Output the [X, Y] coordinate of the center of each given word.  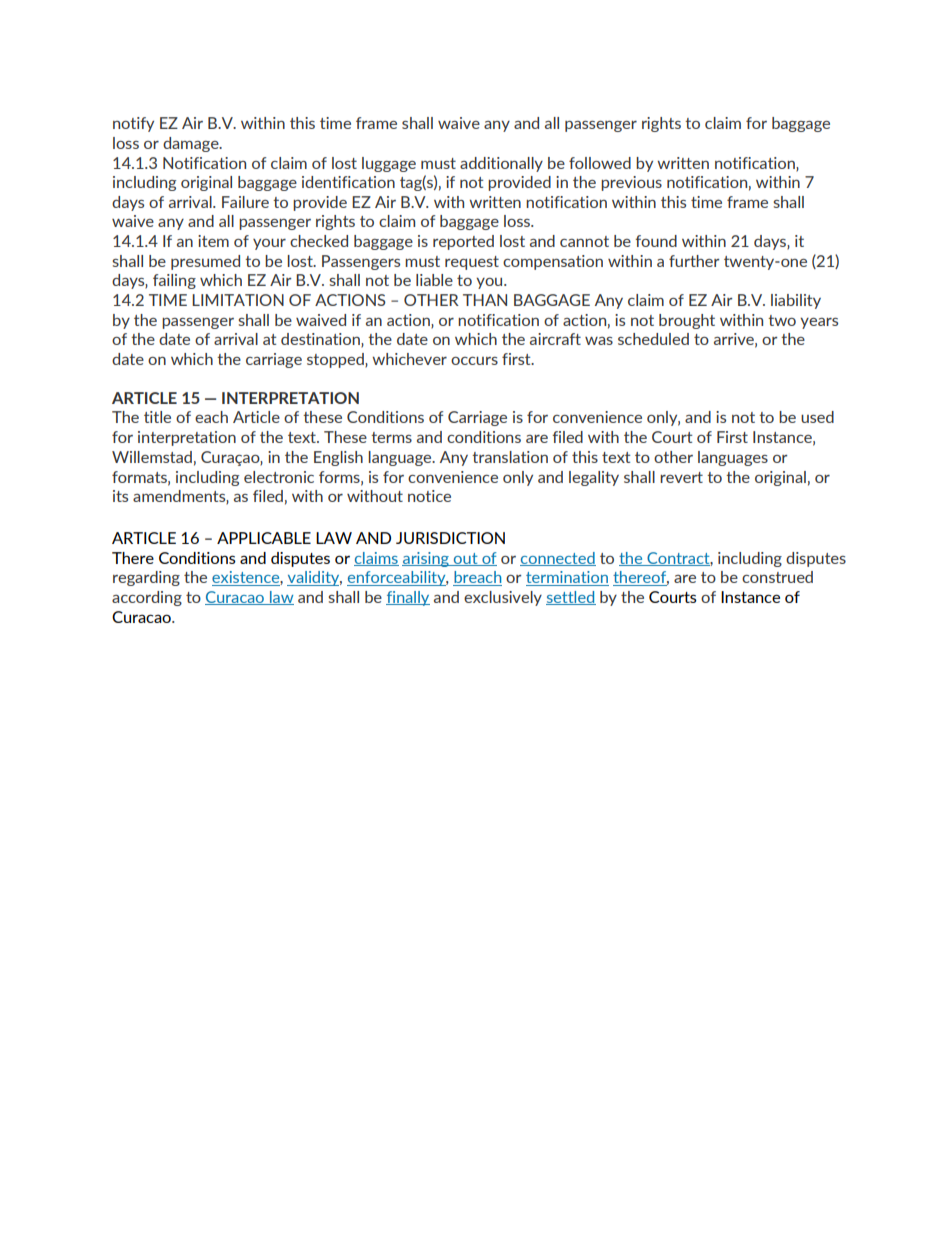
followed [600, 163]
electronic [279, 477]
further [694, 261]
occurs [474, 361]
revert [681, 477]
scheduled [653, 339]
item [213, 241]
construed [777, 577]
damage [192, 144]
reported [463, 242]
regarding [146, 578]
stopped [336, 360]
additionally [501, 164]
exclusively [503, 598]
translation [510, 457]
